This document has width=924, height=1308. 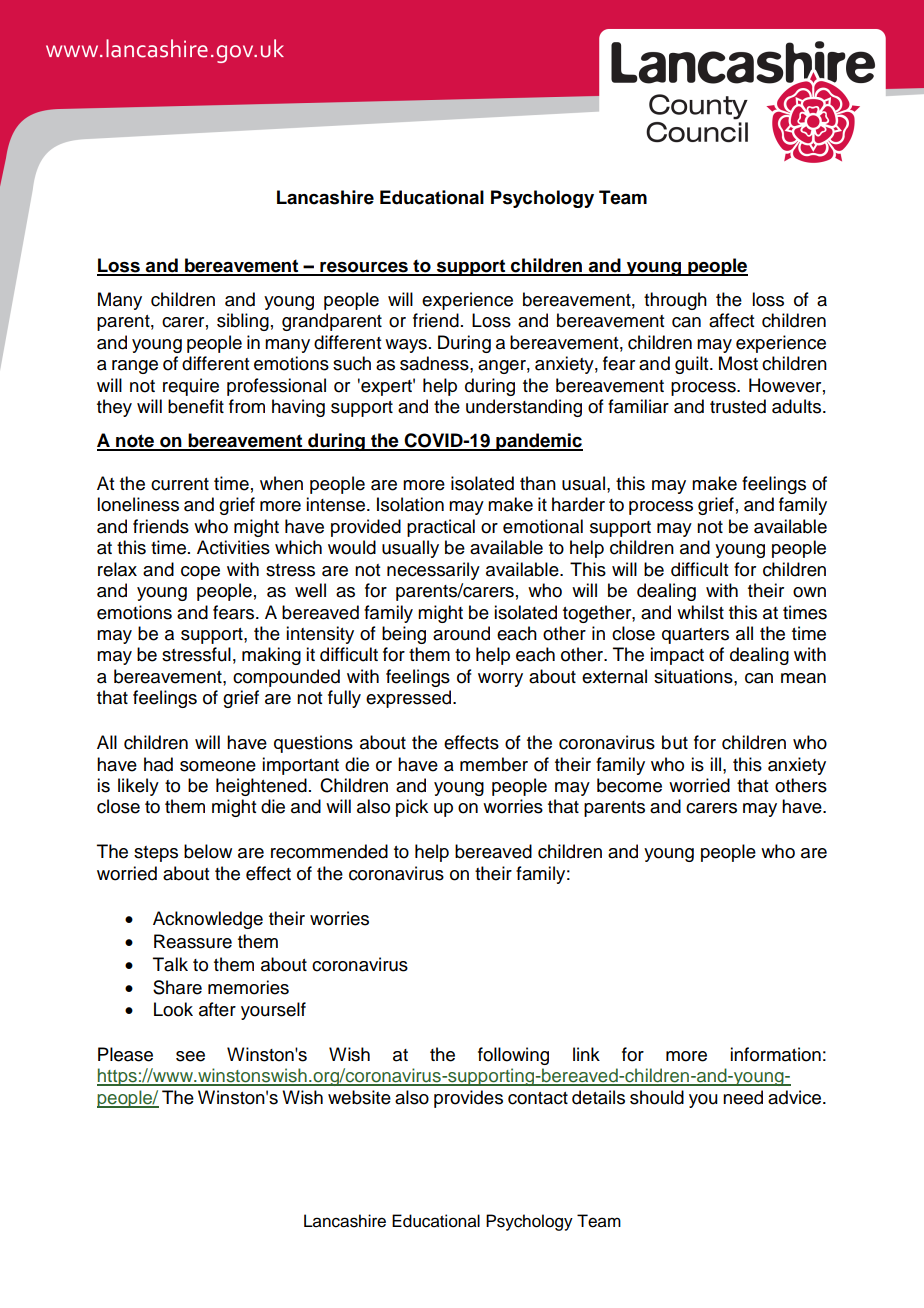 I want to click on see, so click(x=190, y=1056).
